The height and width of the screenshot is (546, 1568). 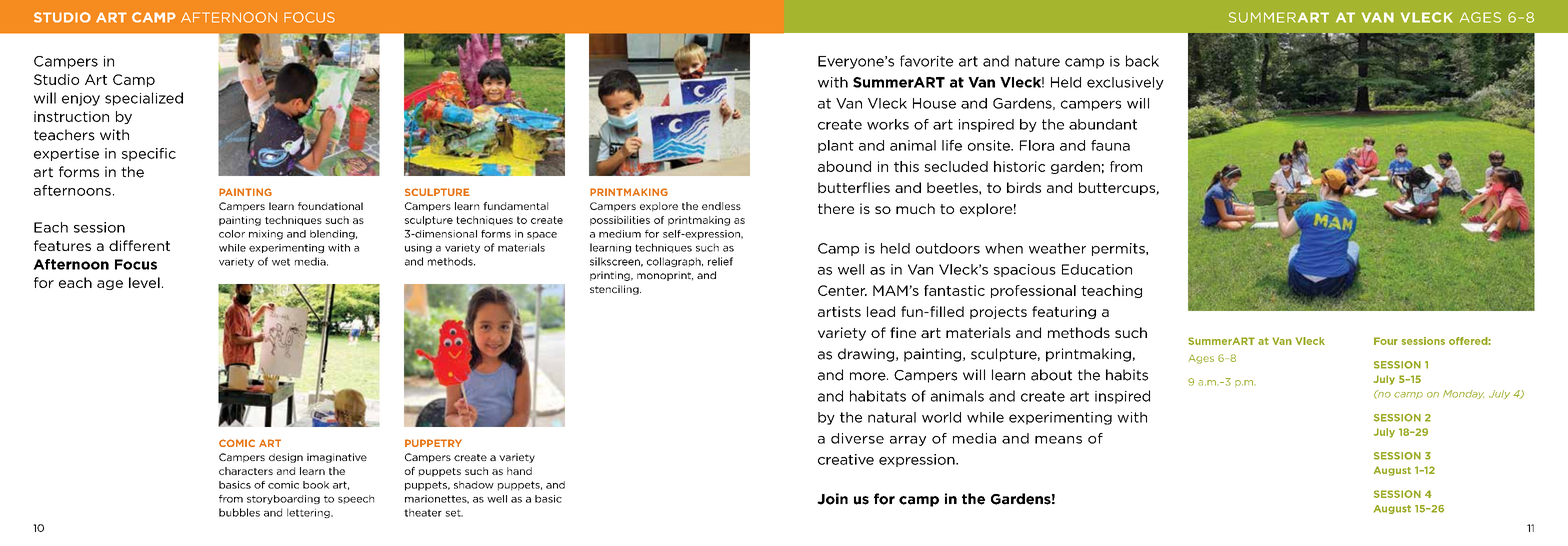 I want to click on storyboarding, so click(x=283, y=499).
